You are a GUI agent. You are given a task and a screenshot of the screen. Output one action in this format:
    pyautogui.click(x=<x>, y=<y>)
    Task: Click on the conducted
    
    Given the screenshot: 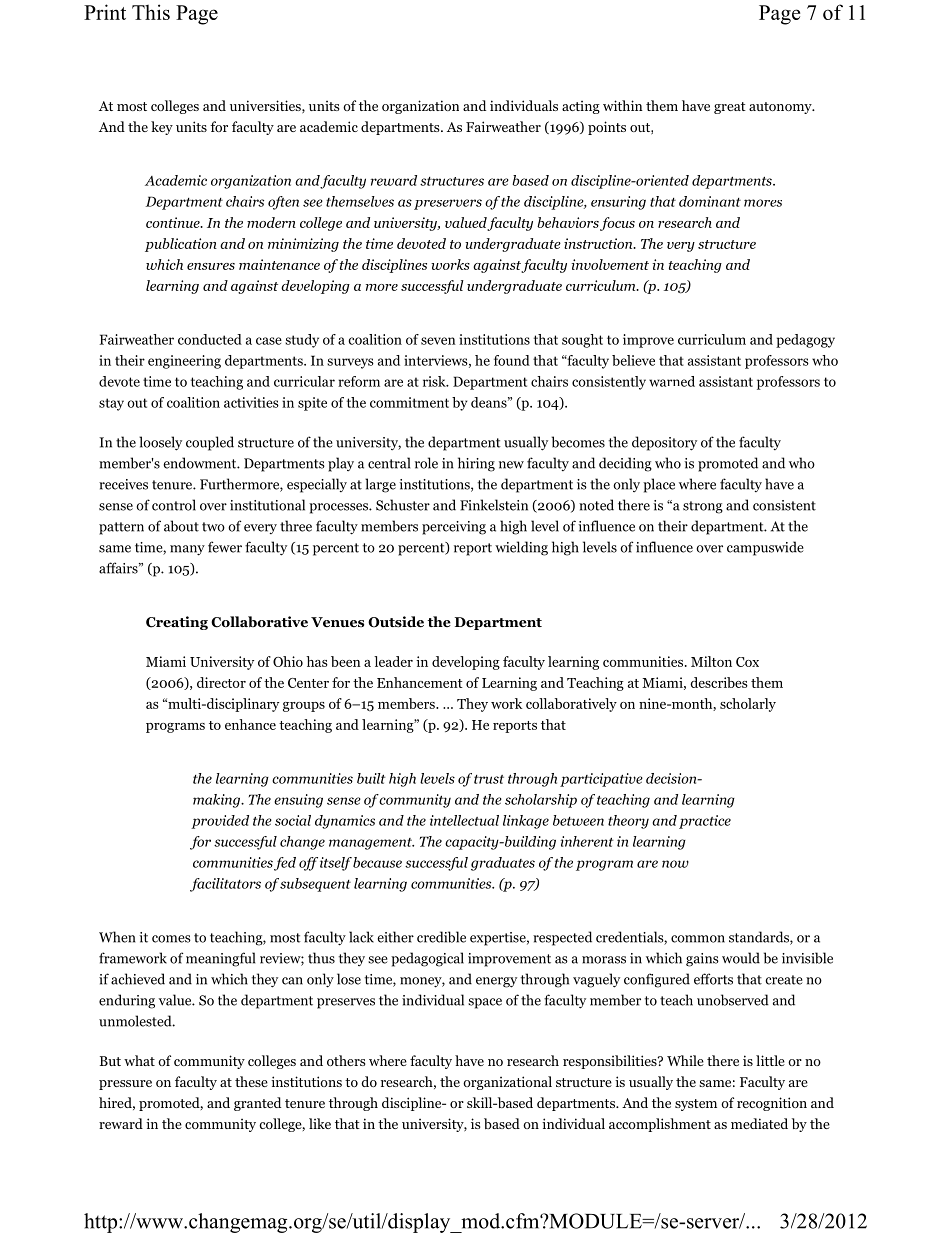 What is the action you would take?
    pyautogui.click(x=210, y=339)
